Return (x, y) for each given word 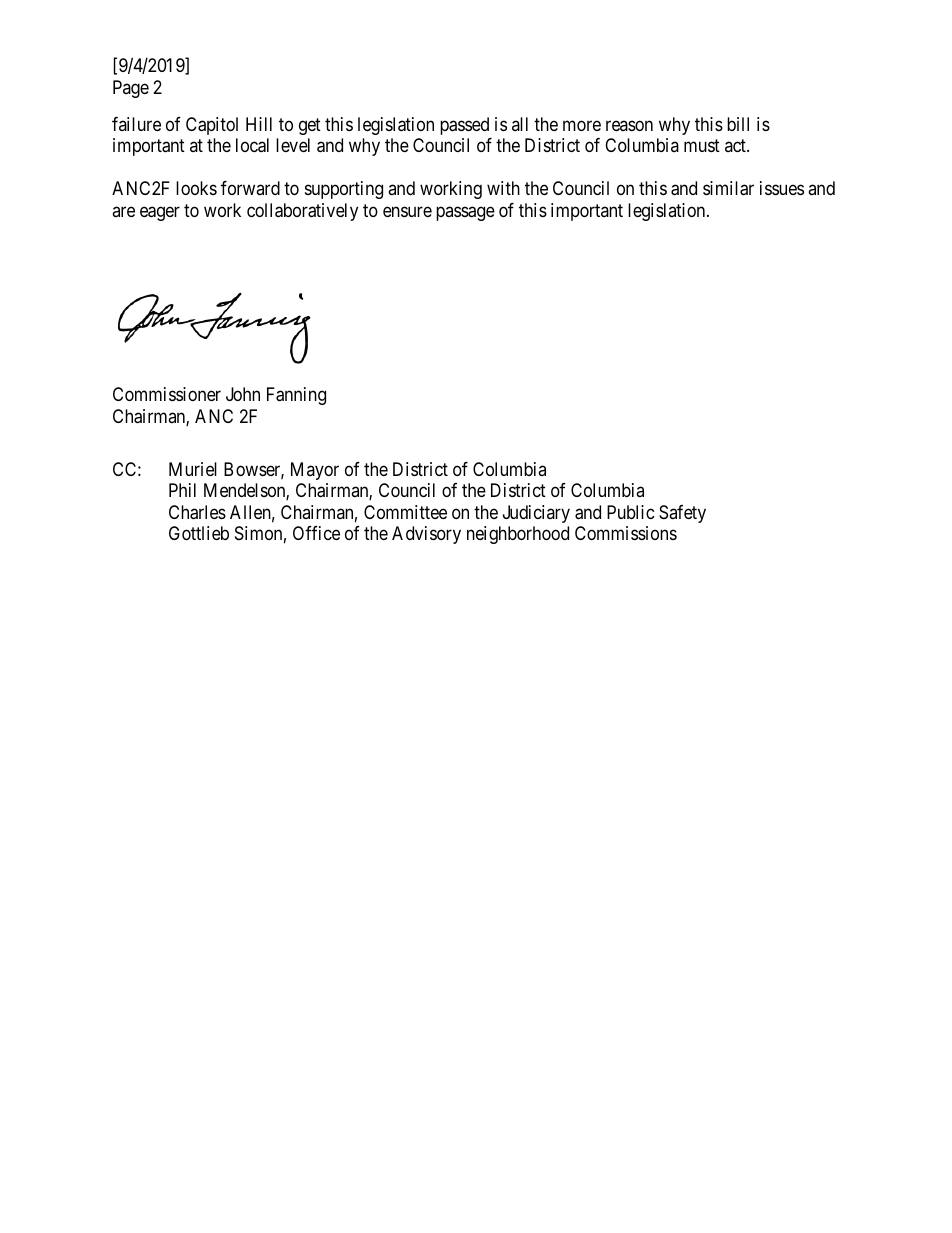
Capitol (212, 126)
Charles (197, 512)
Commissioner (167, 394)
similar (728, 188)
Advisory (426, 535)
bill (738, 124)
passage (465, 213)
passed (464, 126)
